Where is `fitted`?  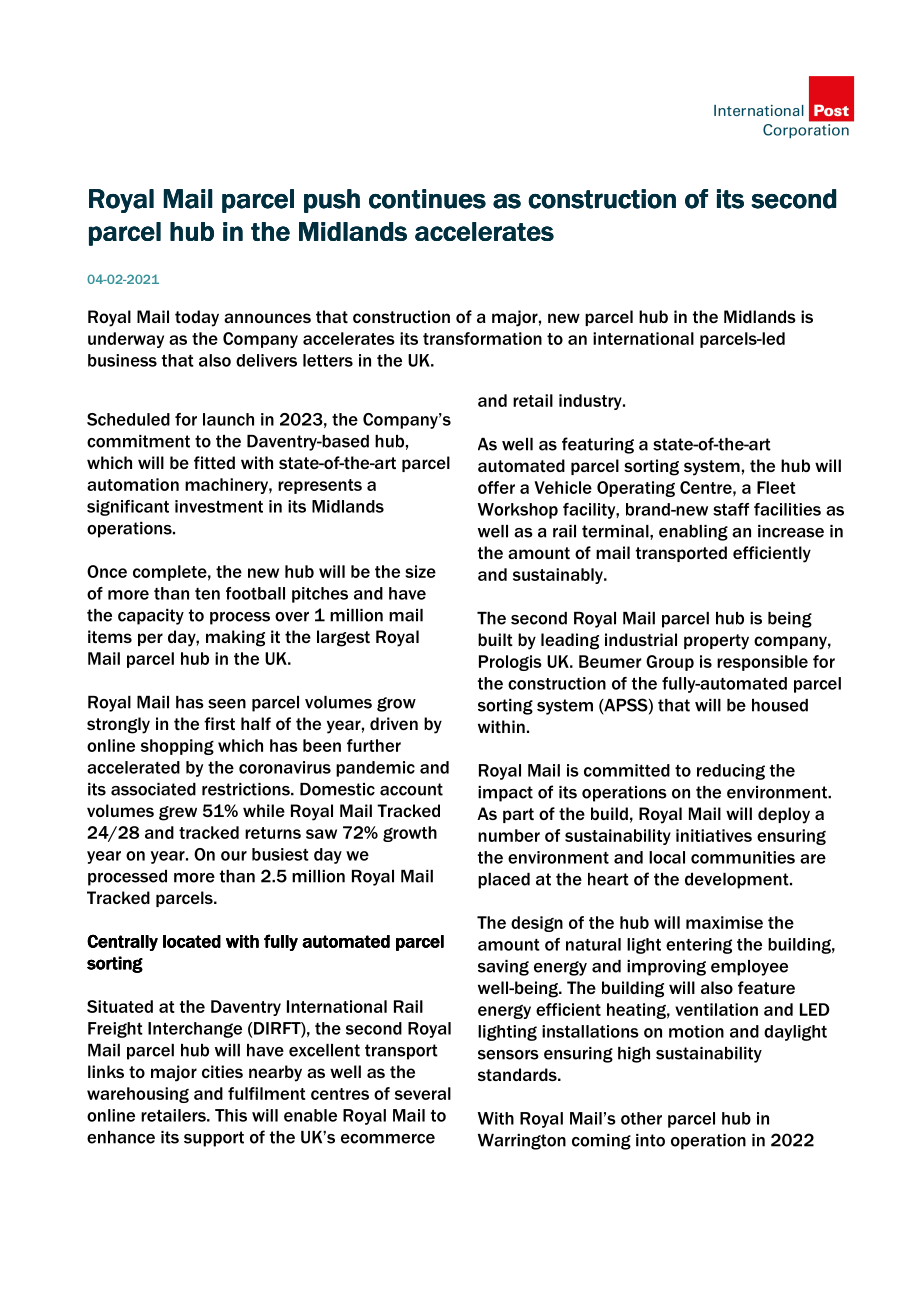 fitted is located at coordinates (214, 462).
